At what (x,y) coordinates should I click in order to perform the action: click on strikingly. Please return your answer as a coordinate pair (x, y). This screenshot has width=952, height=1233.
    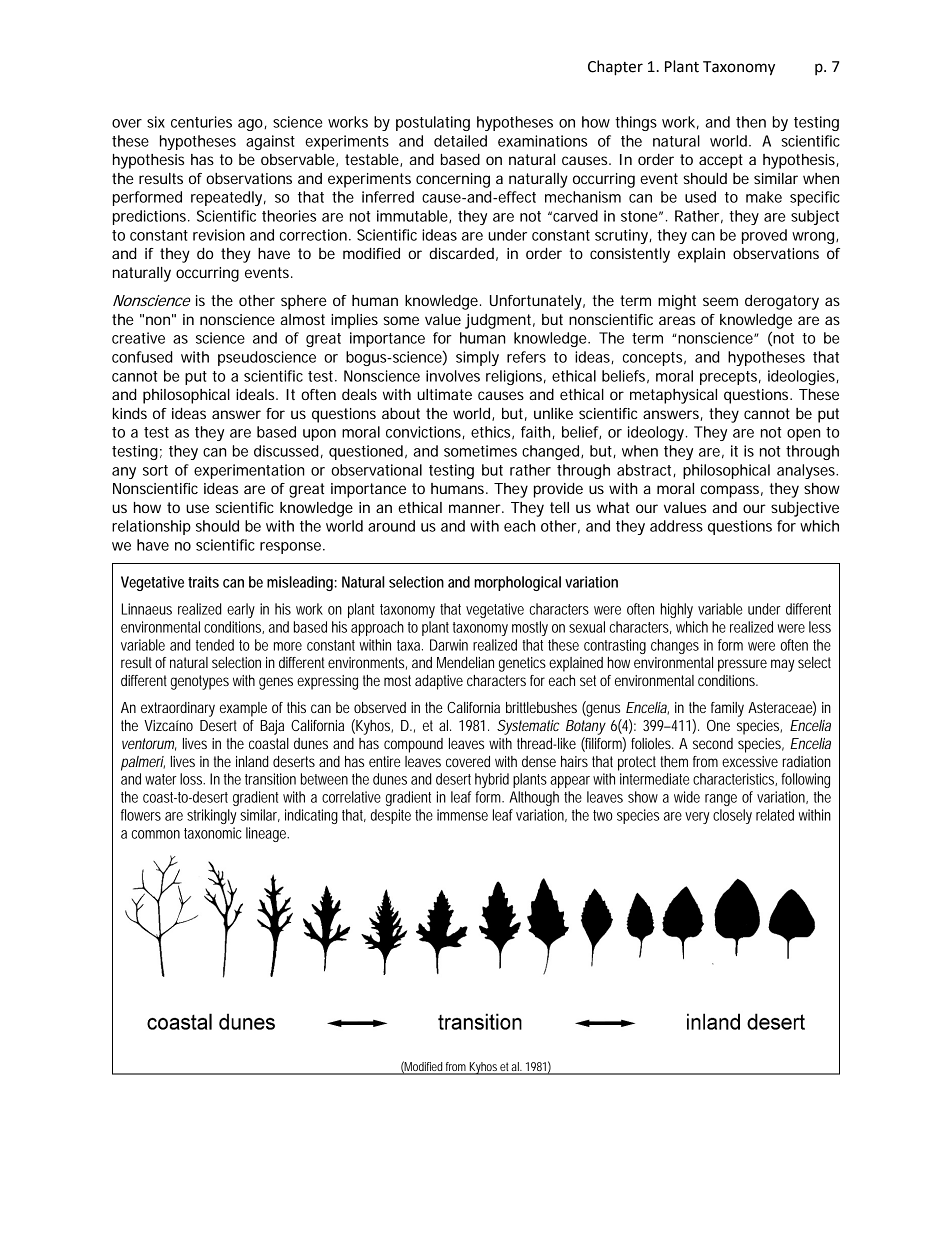
    Looking at the image, I should click on (211, 816).
